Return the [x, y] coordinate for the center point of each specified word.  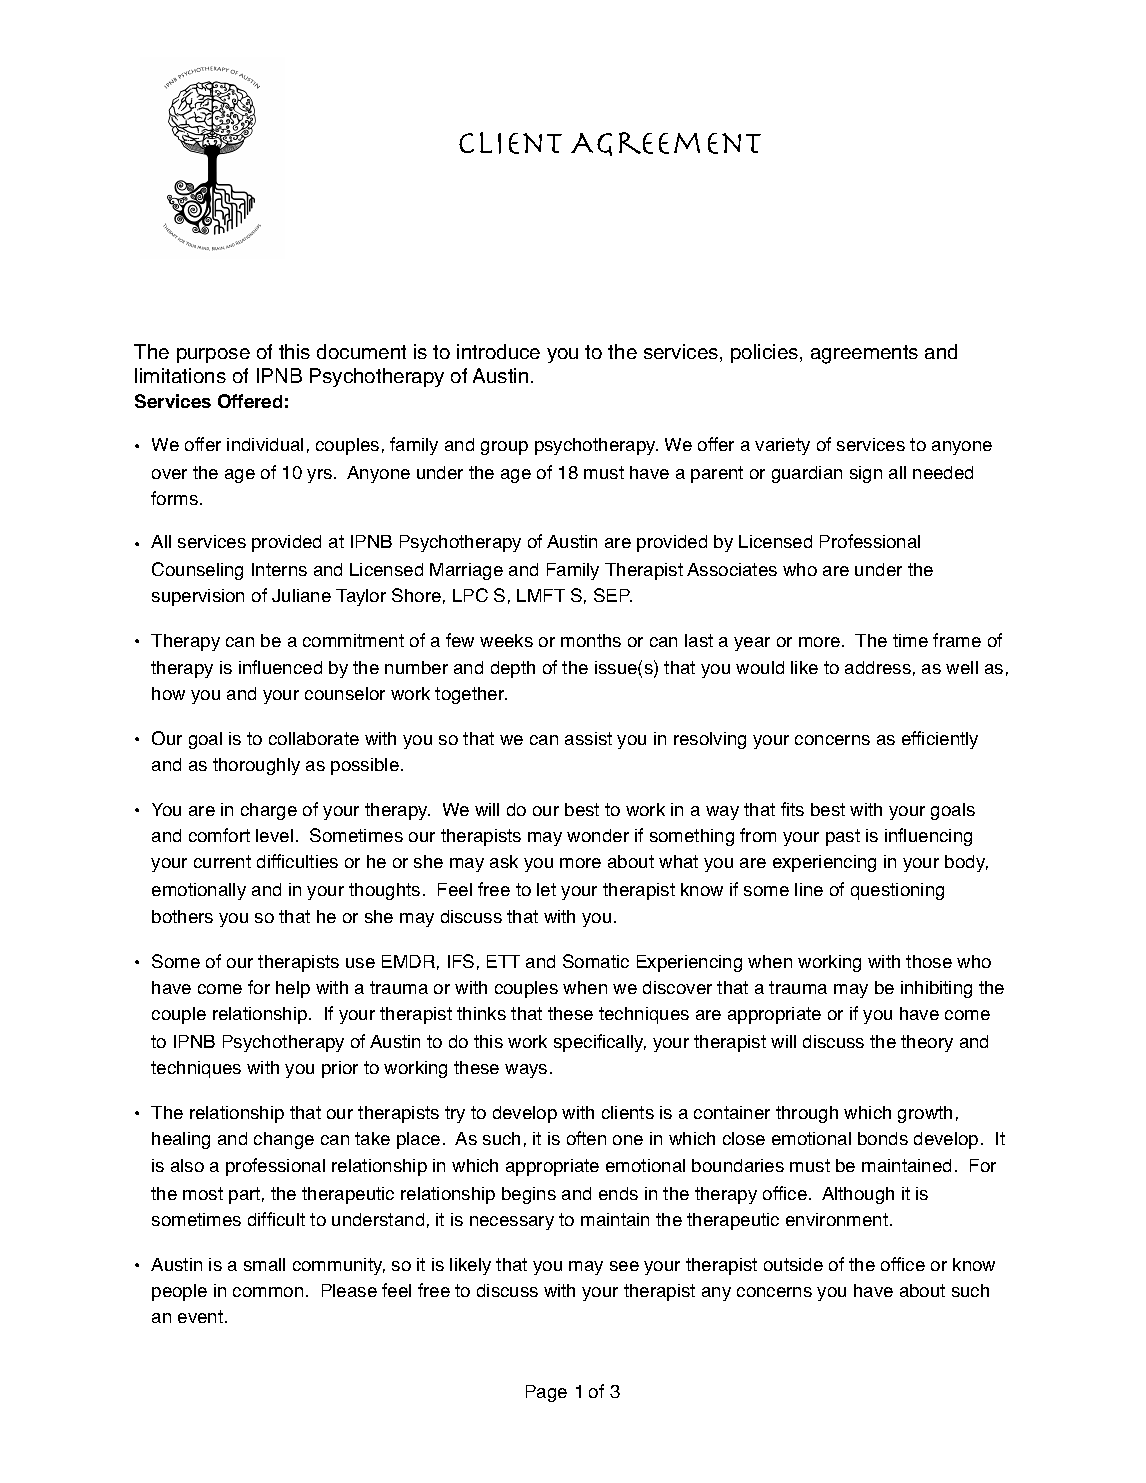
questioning [897, 891]
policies [766, 353]
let [546, 889]
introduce [498, 351]
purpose [213, 355]
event [202, 1316]
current [222, 861]
